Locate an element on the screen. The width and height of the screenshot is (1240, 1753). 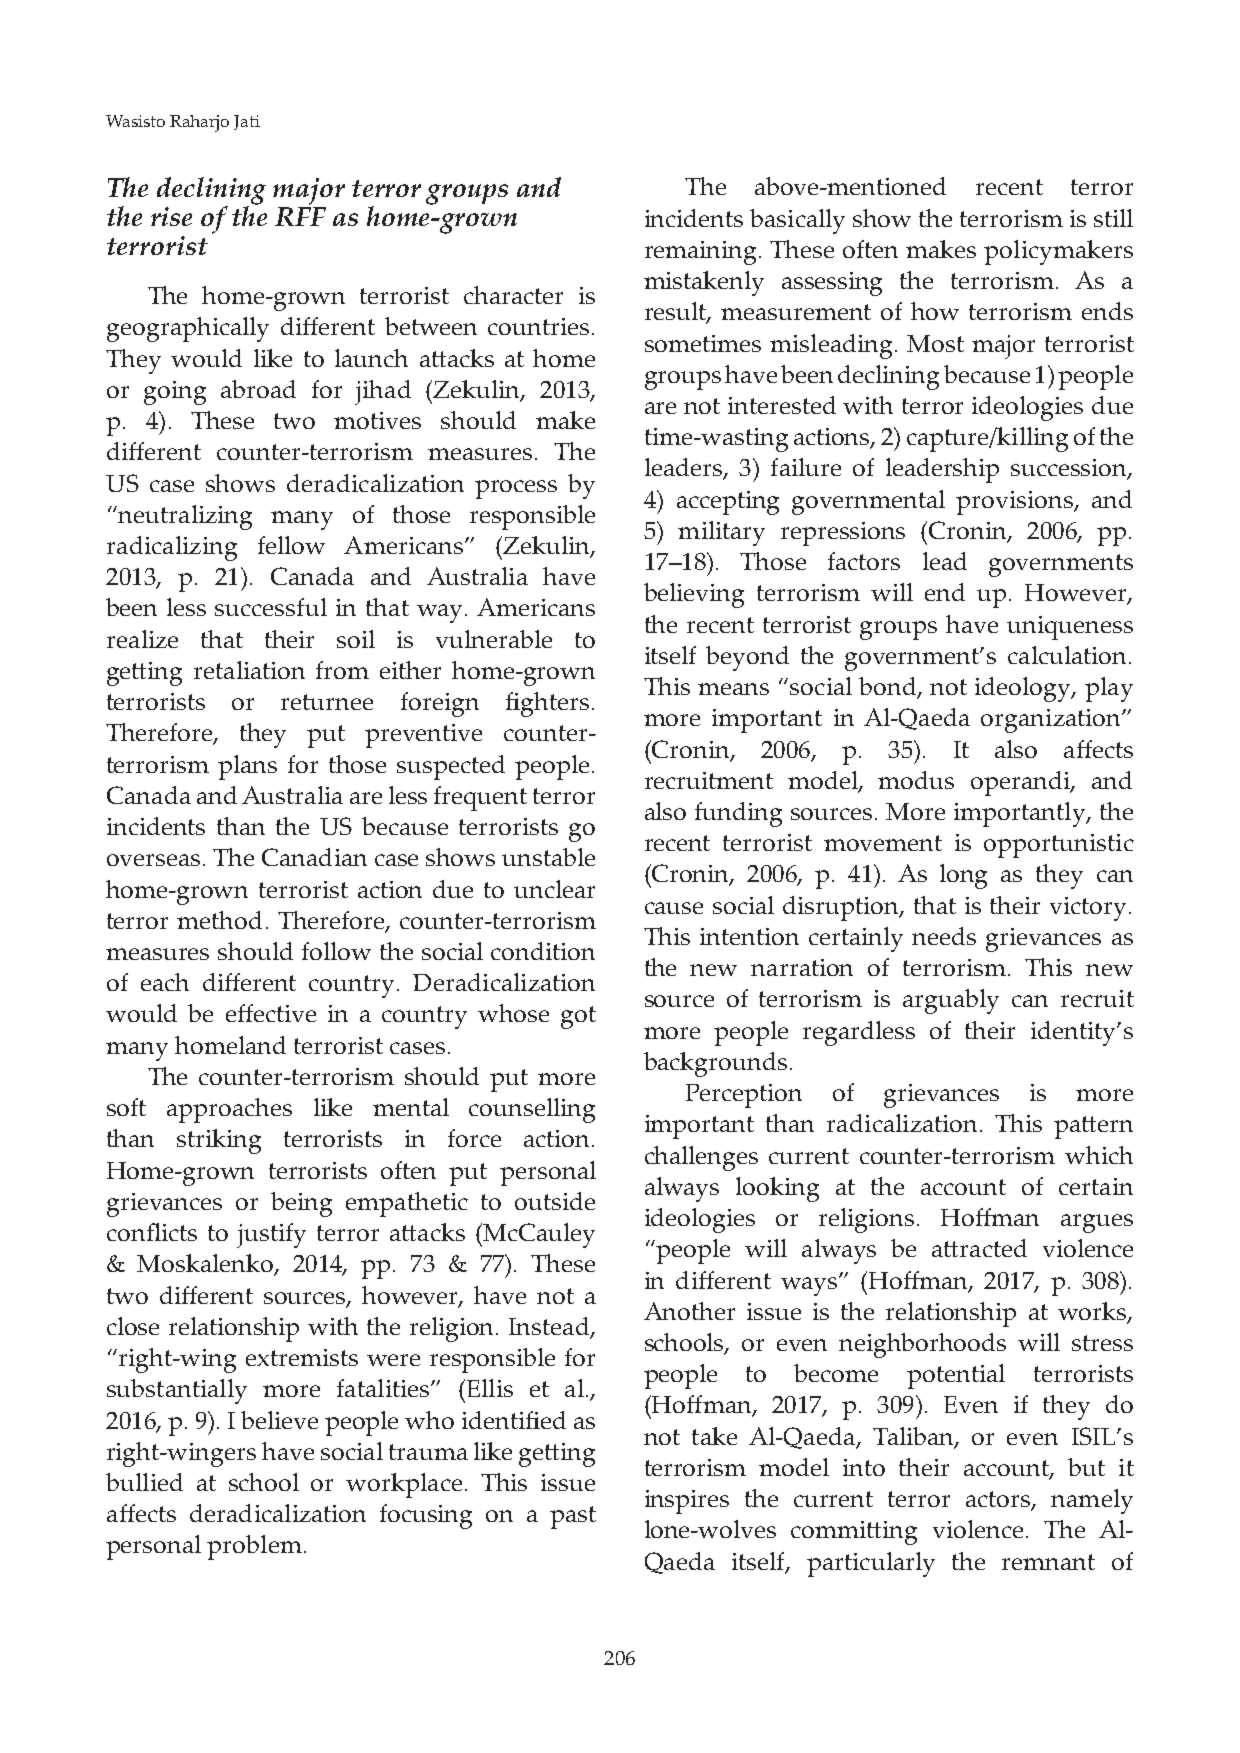
problem is located at coordinates (254, 1547).
